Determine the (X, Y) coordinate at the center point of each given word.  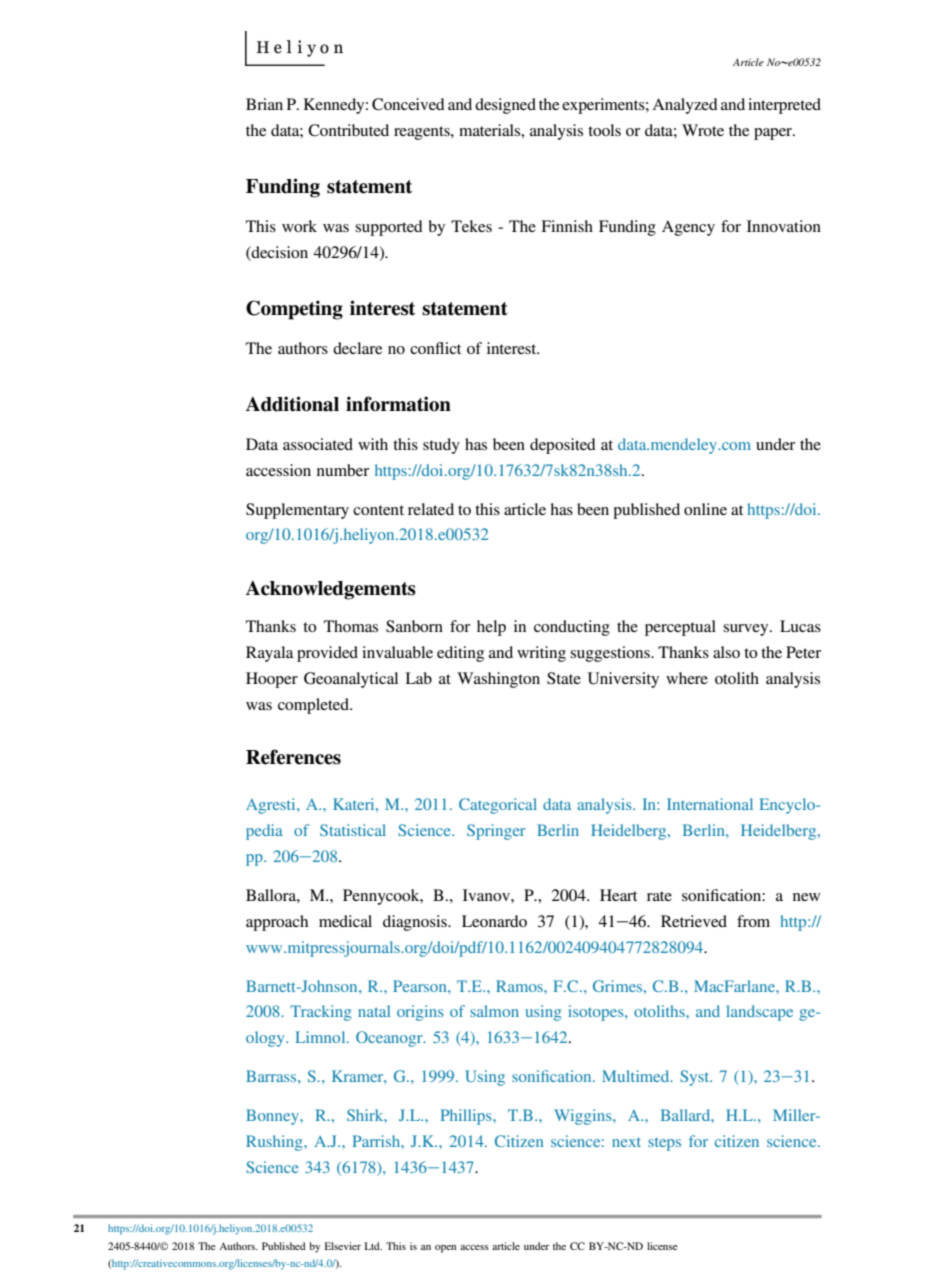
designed (505, 106)
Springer (496, 832)
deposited (563, 446)
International (710, 804)
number (343, 470)
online (705, 509)
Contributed (348, 130)
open (445, 1249)
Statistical (353, 830)
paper (774, 134)
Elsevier (343, 1246)
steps (664, 1144)
